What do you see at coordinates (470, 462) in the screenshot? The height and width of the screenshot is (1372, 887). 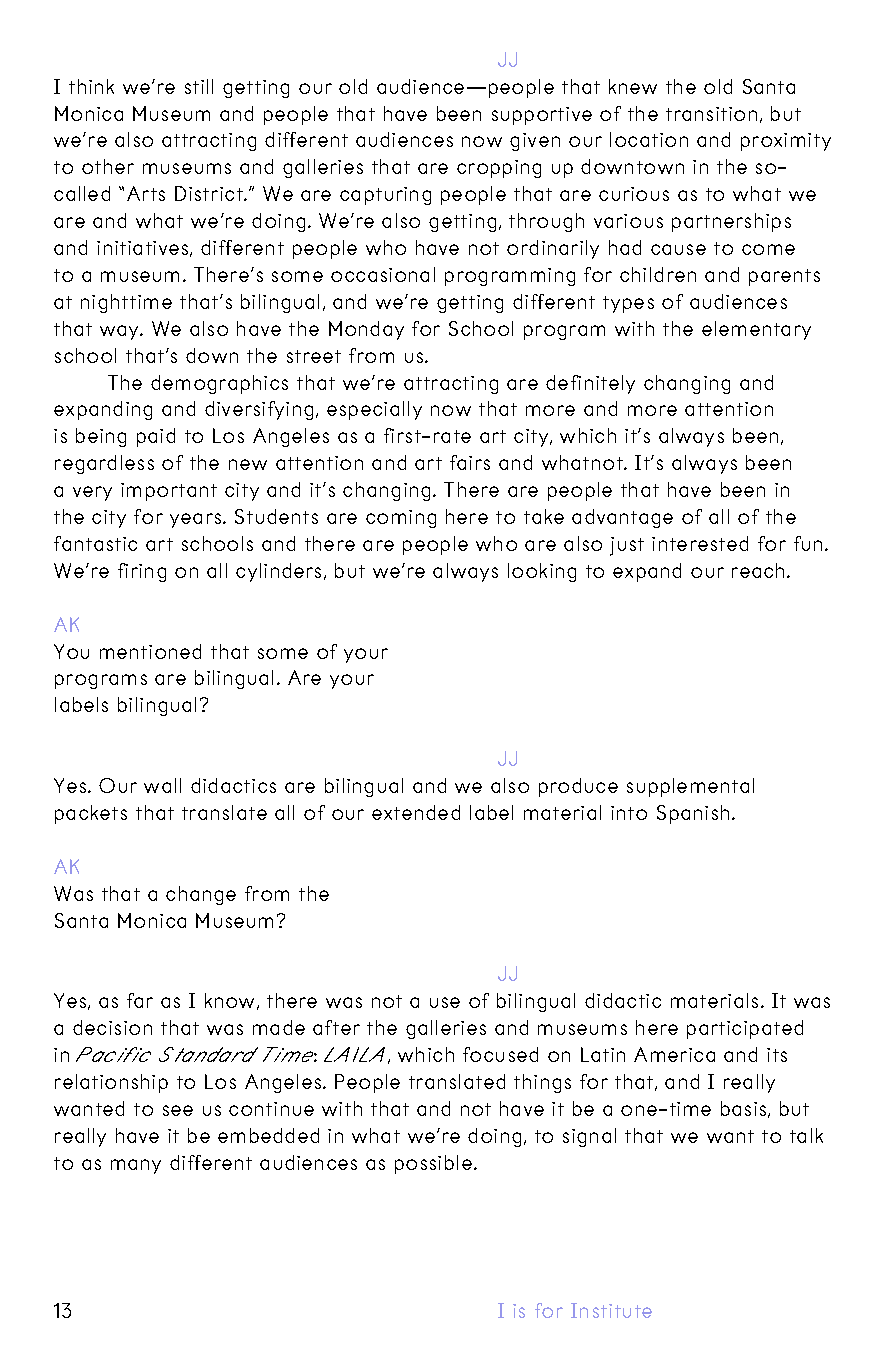 I see `fairs` at bounding box center [470, 462].
